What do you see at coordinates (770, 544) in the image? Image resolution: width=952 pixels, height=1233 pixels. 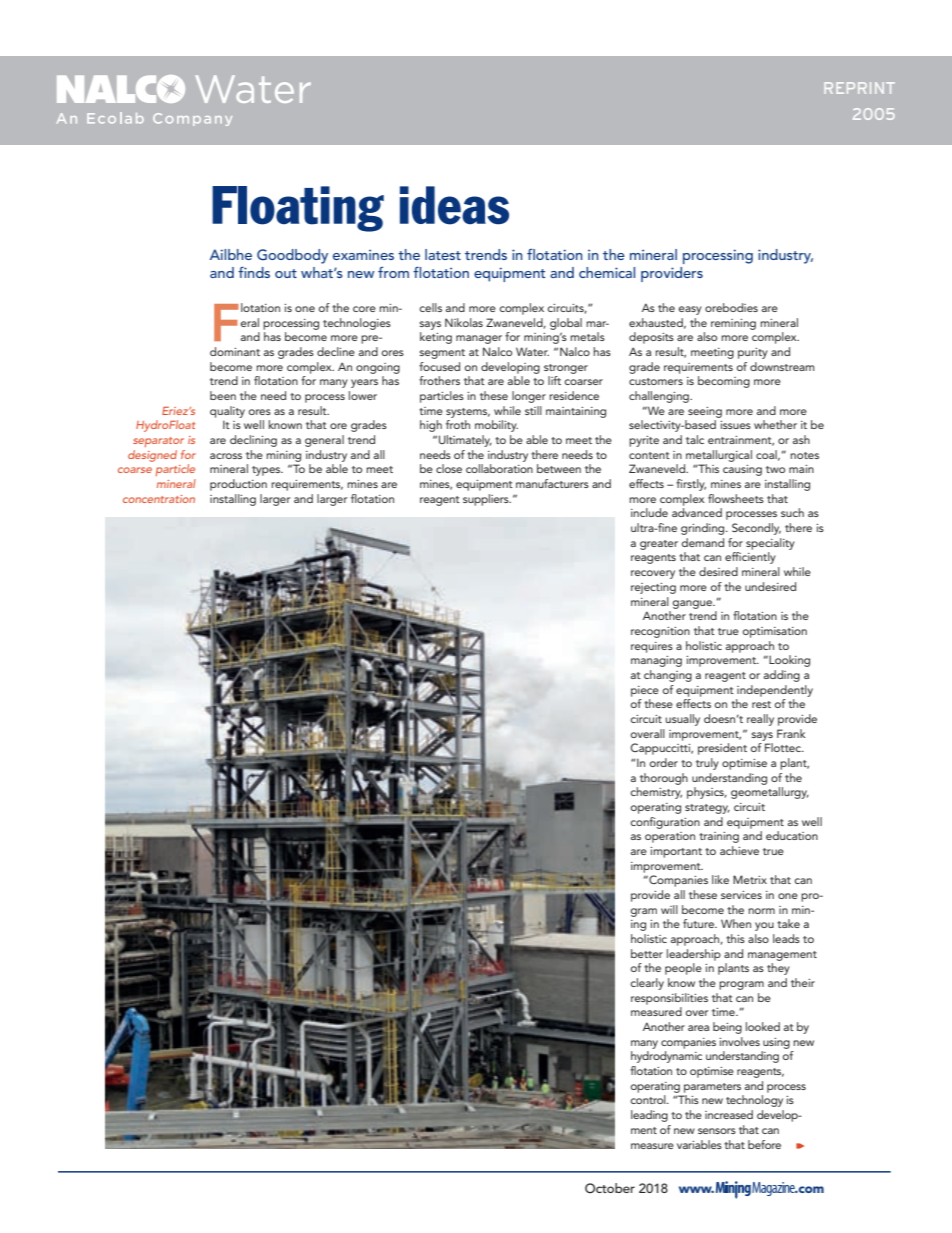 I see `speciality` at bounding box center [770, 544].
